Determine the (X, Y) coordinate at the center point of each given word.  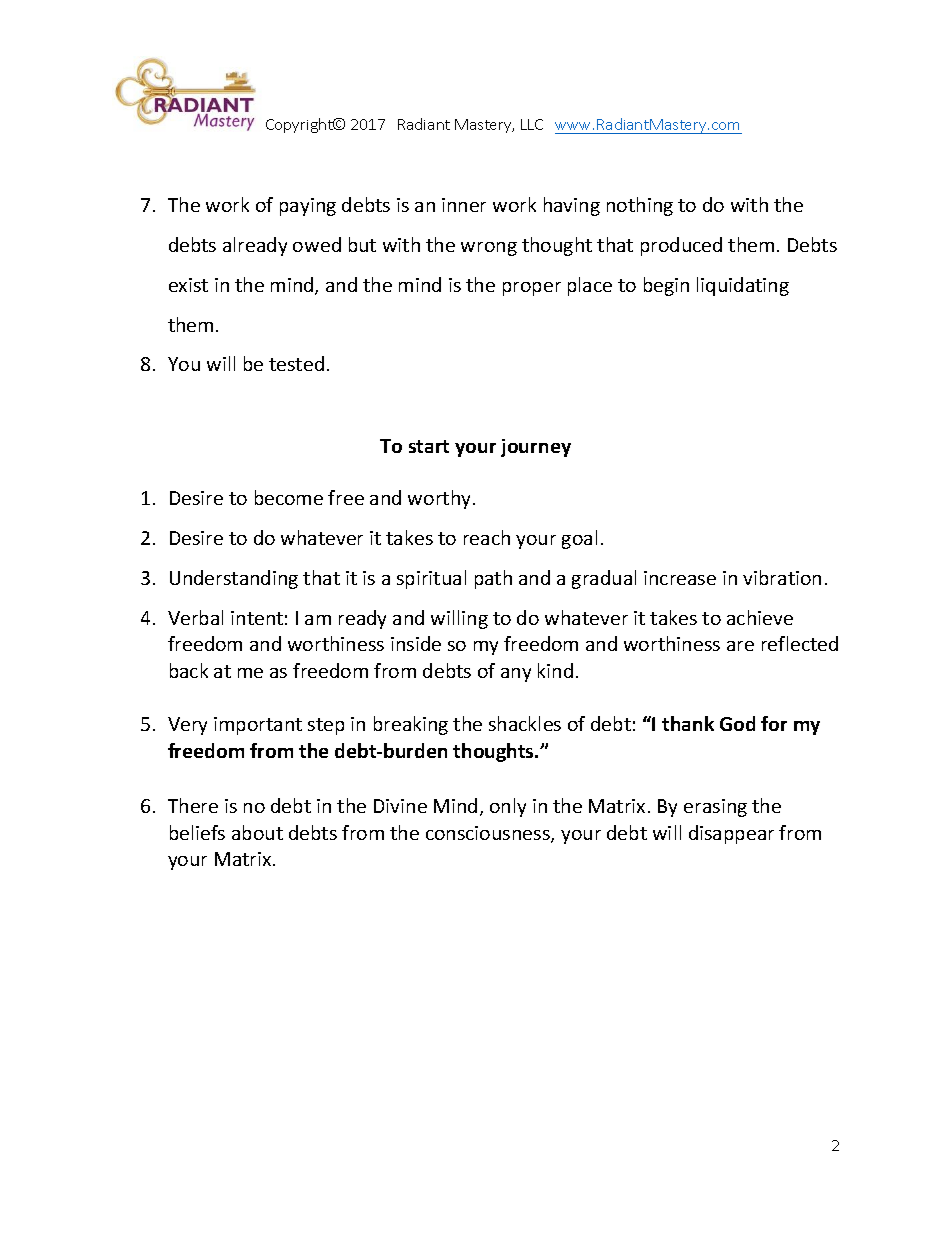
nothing (640, 206)
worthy (439, 499)
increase (680, 578)
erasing (715, 808)
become (289, 497)
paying (308, 207)
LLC (532, 124)
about (257, 832)
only (508, 807)
